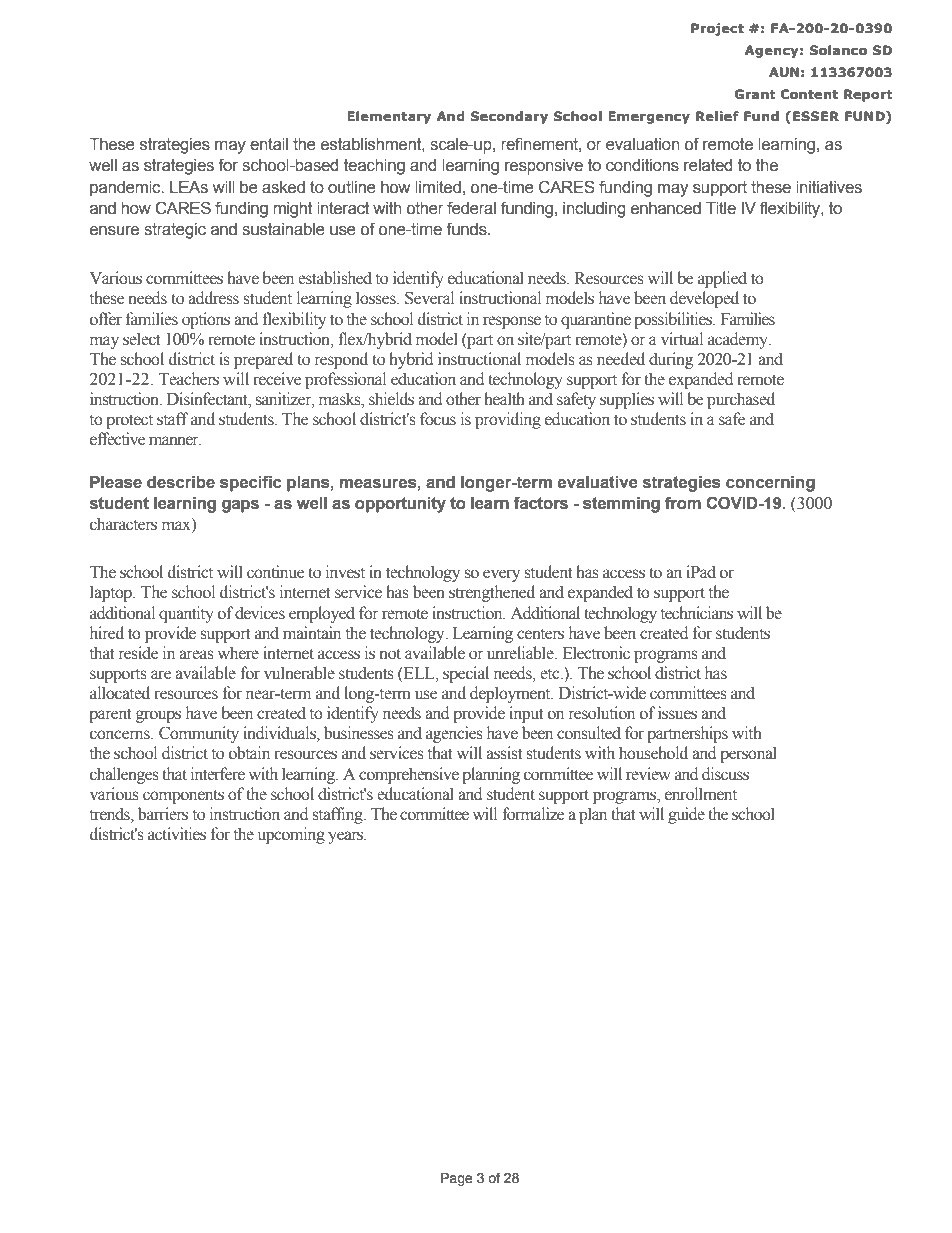 The image size is (952, 1233). Describe the element at coordinates (533, 814) in the image. I see `formalize` at that location.
